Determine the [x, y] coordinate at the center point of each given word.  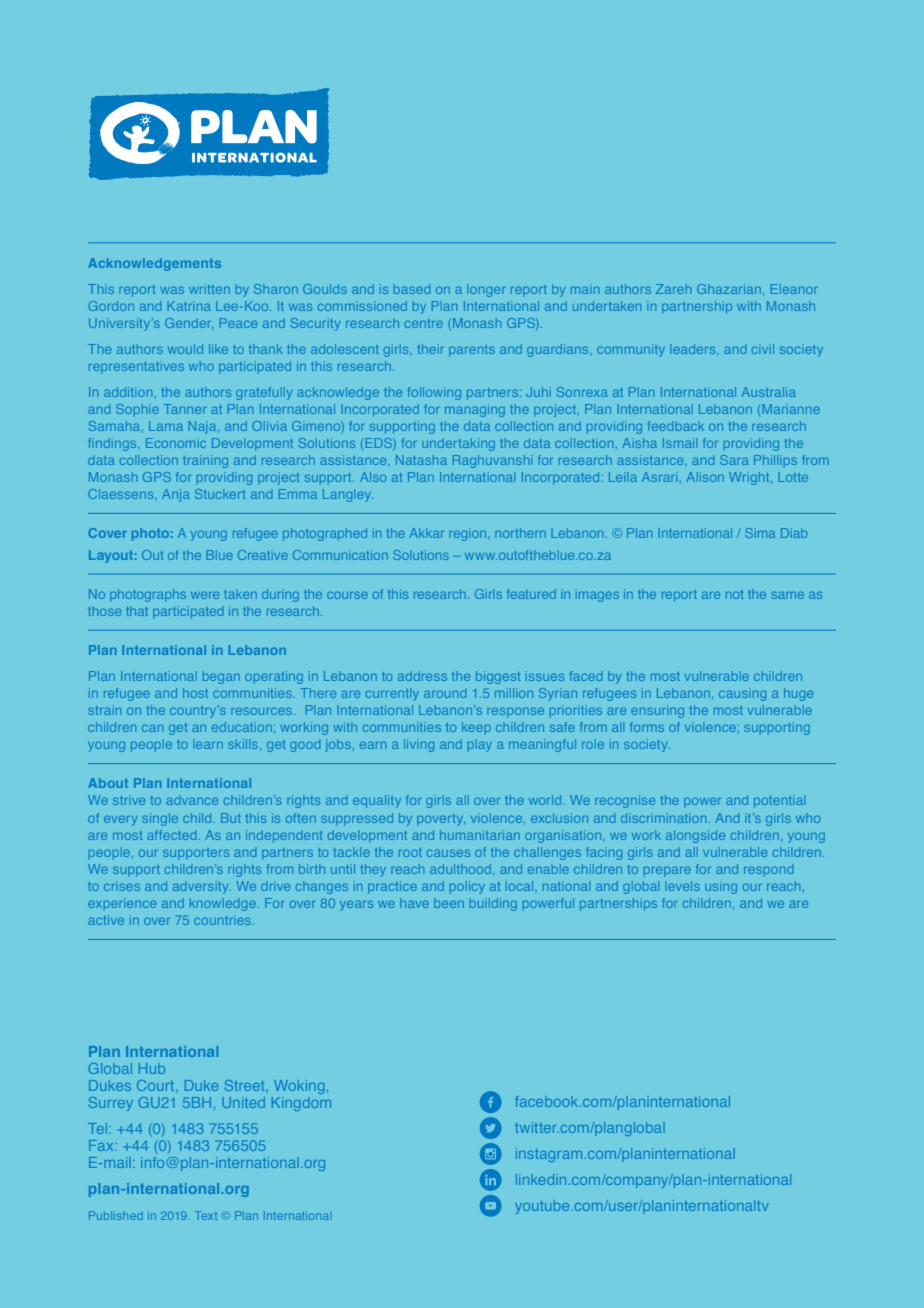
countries [224, 920]
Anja [176, 495]
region [469, 534]
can [152, 728]
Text [206, 1215]
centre [424, 323]
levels [682, 886]
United [243, 1102]
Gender [189, 324]
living [419, 745]
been [449, 903]
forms [647, 727]
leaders [694, 349]
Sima [760, 533]
